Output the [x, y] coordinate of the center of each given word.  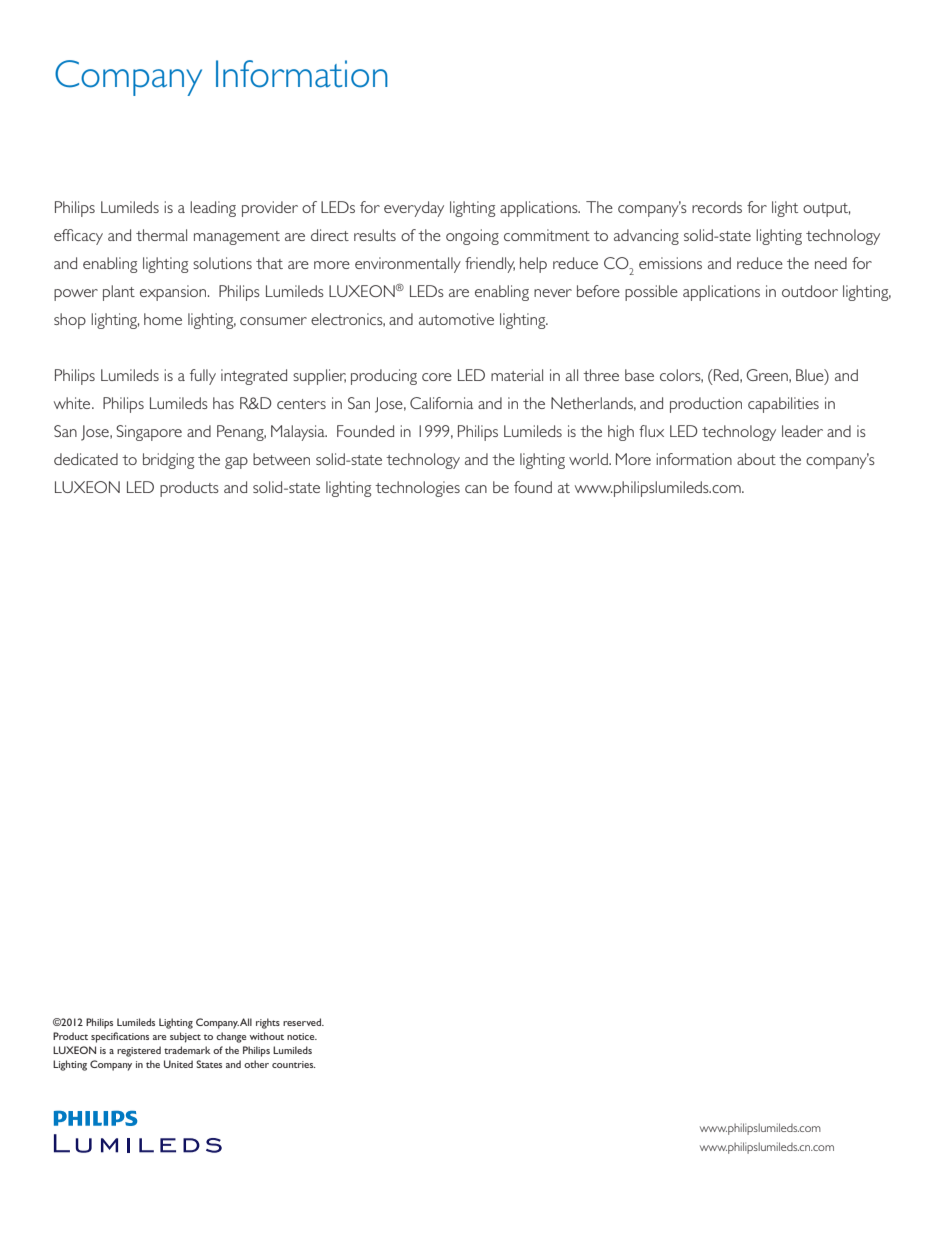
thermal [161, 235]
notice [302, 1036]
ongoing [472, 237]
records [717, 207]
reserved [303, 1022]
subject [185, 1037]
